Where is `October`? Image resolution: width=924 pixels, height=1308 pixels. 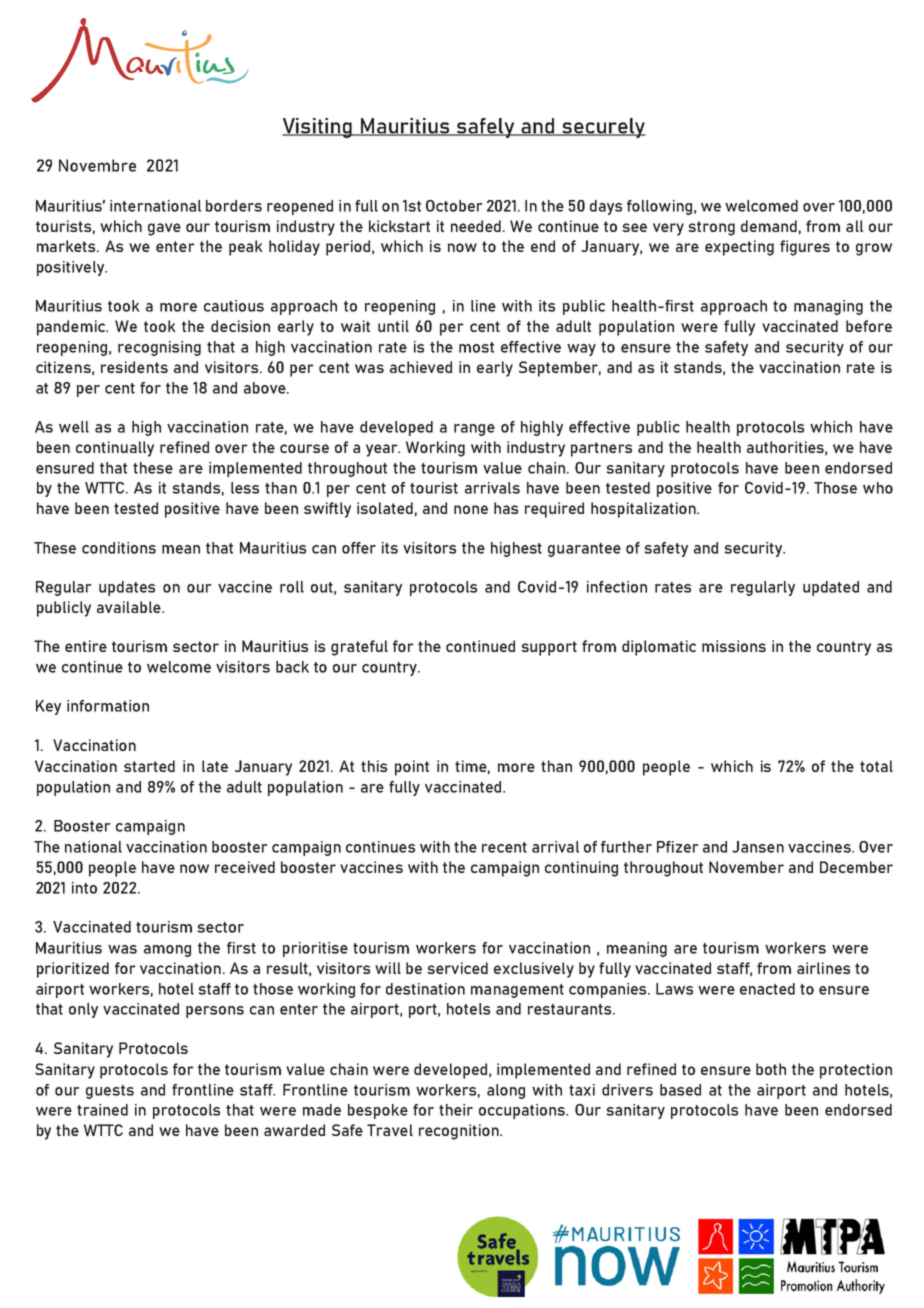
October is located at coordinates (454, 206).
